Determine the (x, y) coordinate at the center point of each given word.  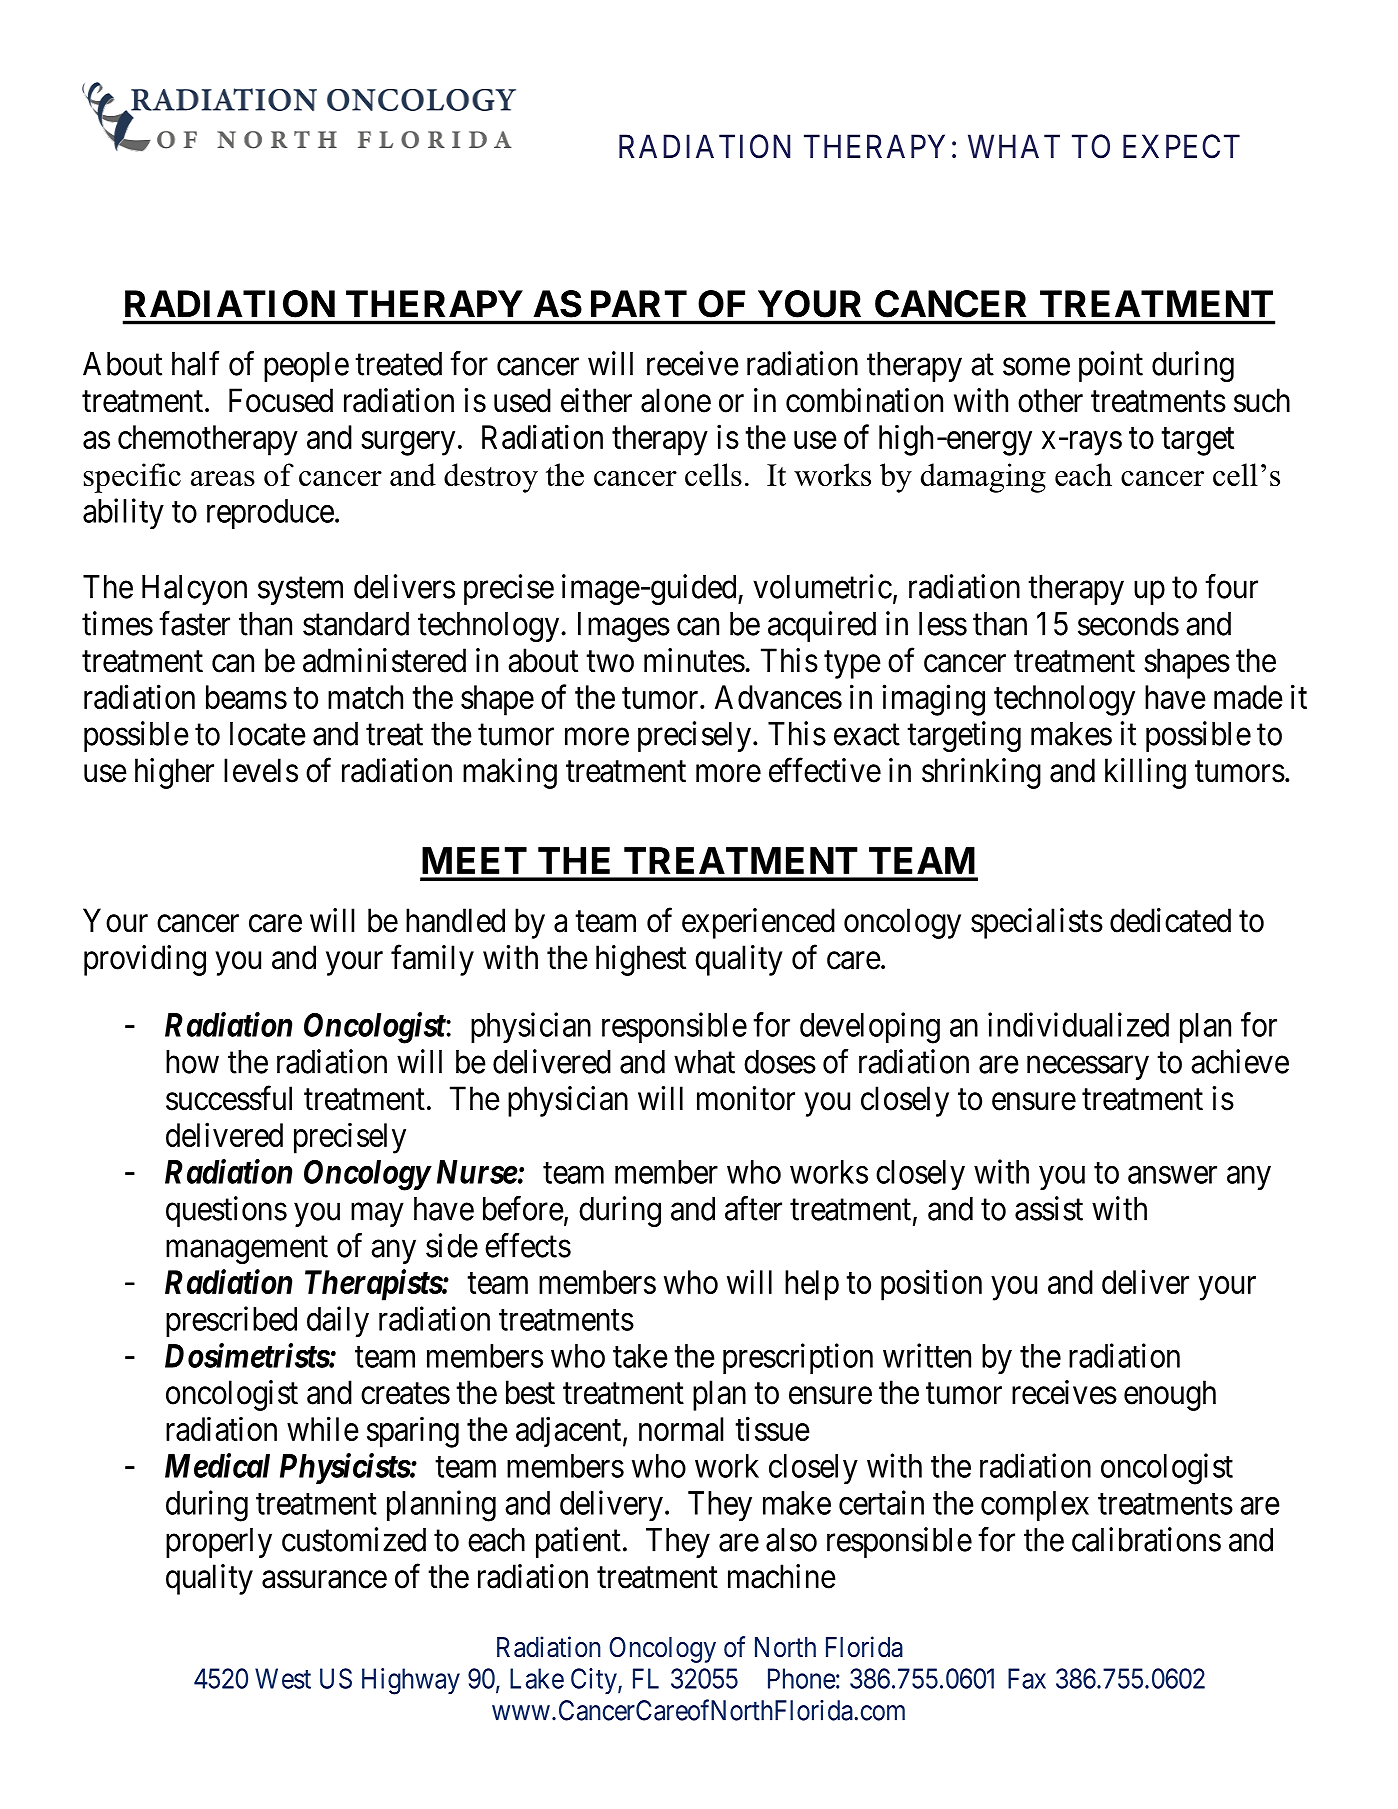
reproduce (270, 514)
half (195, 363)
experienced (758, 923)
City (595, 1681)
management (247, 1250)
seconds (1128, 624)
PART (639, 303)
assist (1049, 1208)
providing (145, 960)
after (753, 1208)
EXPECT (1181, 146)
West (283, 1678)
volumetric (822, 586)
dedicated (1170, 920)
